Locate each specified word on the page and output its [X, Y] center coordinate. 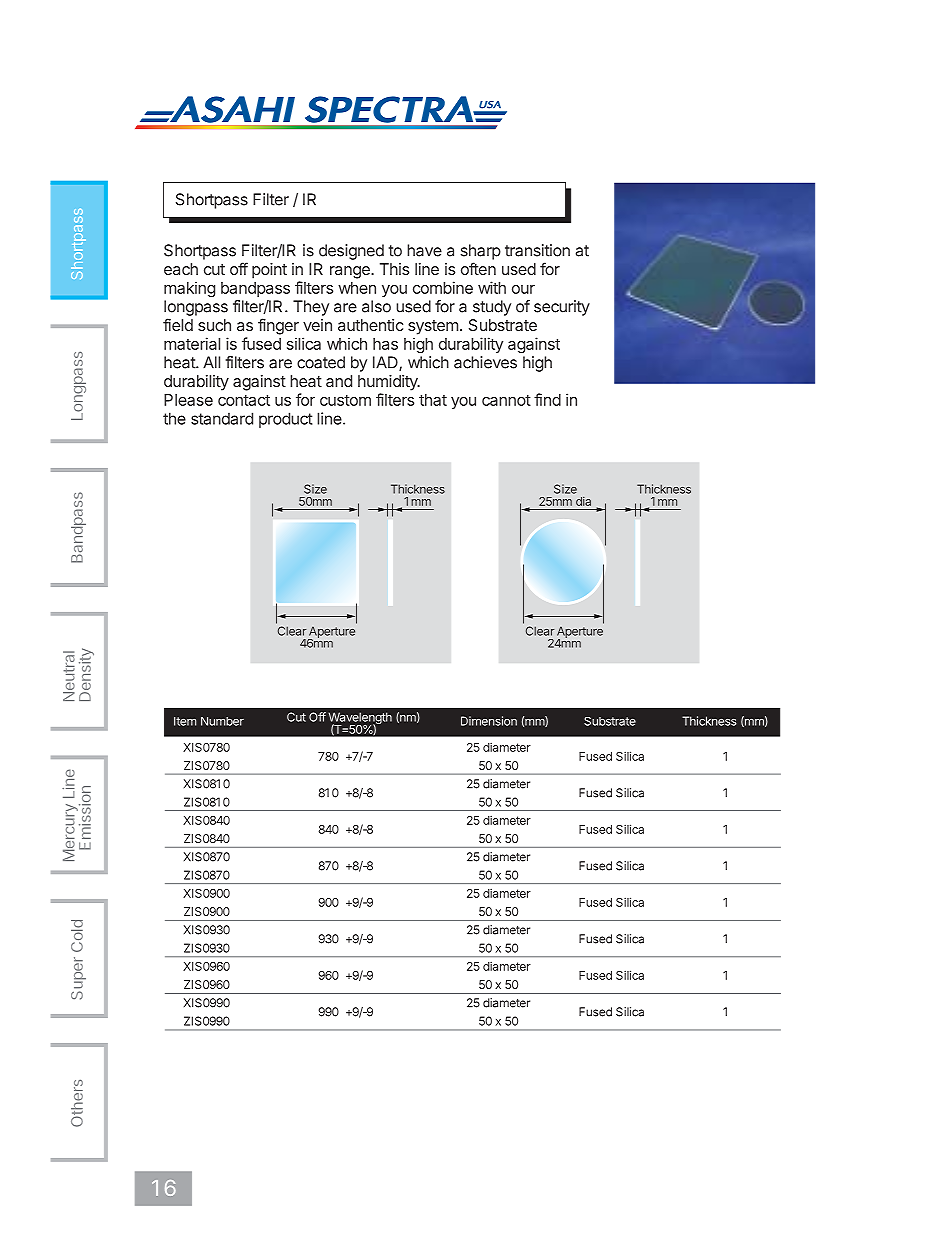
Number [222, 721]
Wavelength [360, 719]
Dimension [489, 721]
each [181, 269]
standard [222, 418]
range [351, 272]
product [285, 420]
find [547, 399]
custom [345, 400]
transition [537, 250]
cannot [506, 400]
